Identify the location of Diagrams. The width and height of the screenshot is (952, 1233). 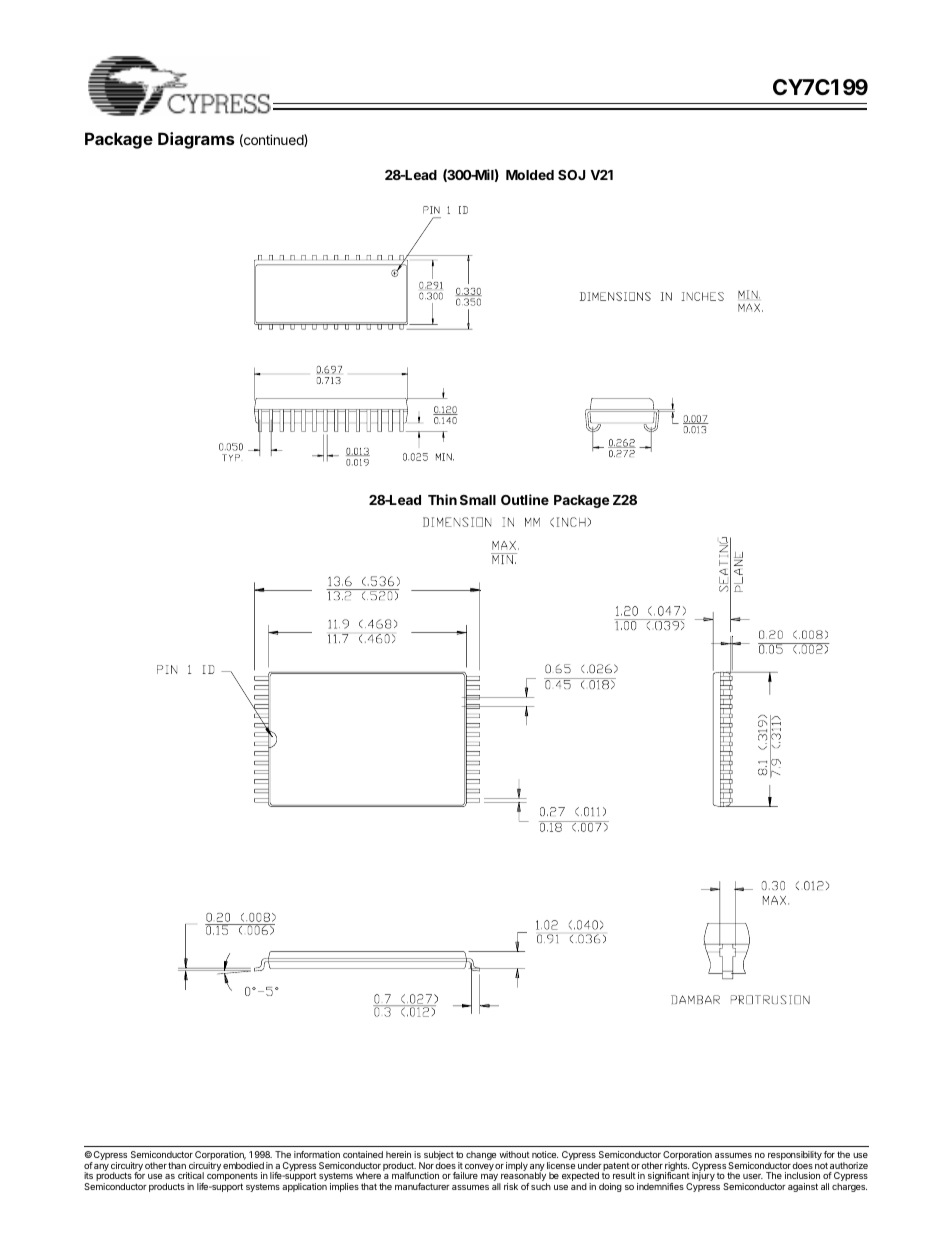
(196, 140).
